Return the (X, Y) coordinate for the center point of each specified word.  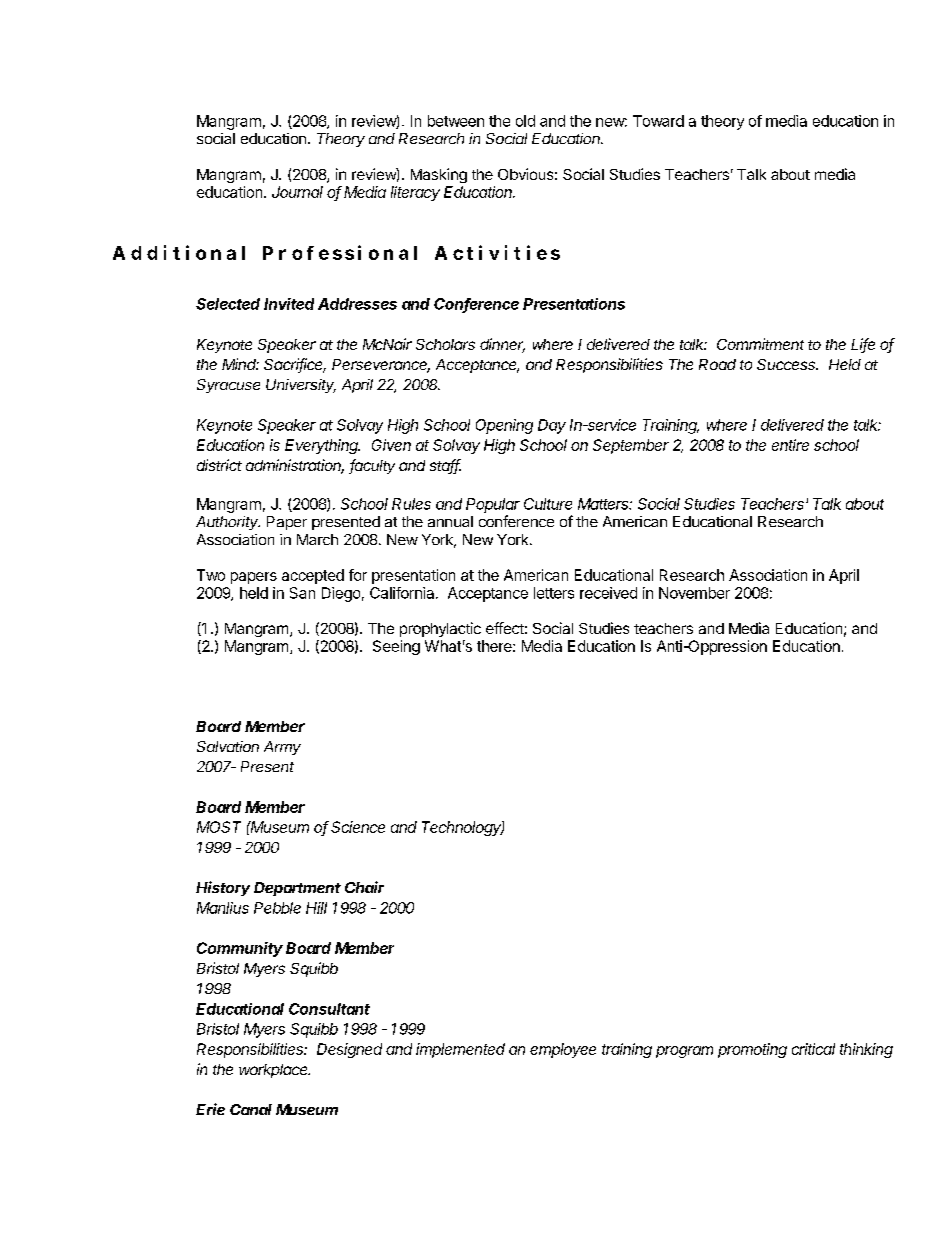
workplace (274, 1071)
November (694, 593)
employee (563, 1050)
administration (295, 466)
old (525, 121)
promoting (752, 1050)
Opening (504, 426)
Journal (297, 192)
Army (282, 748)
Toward (658, 121)
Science (358, 827)
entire (790, 445)
